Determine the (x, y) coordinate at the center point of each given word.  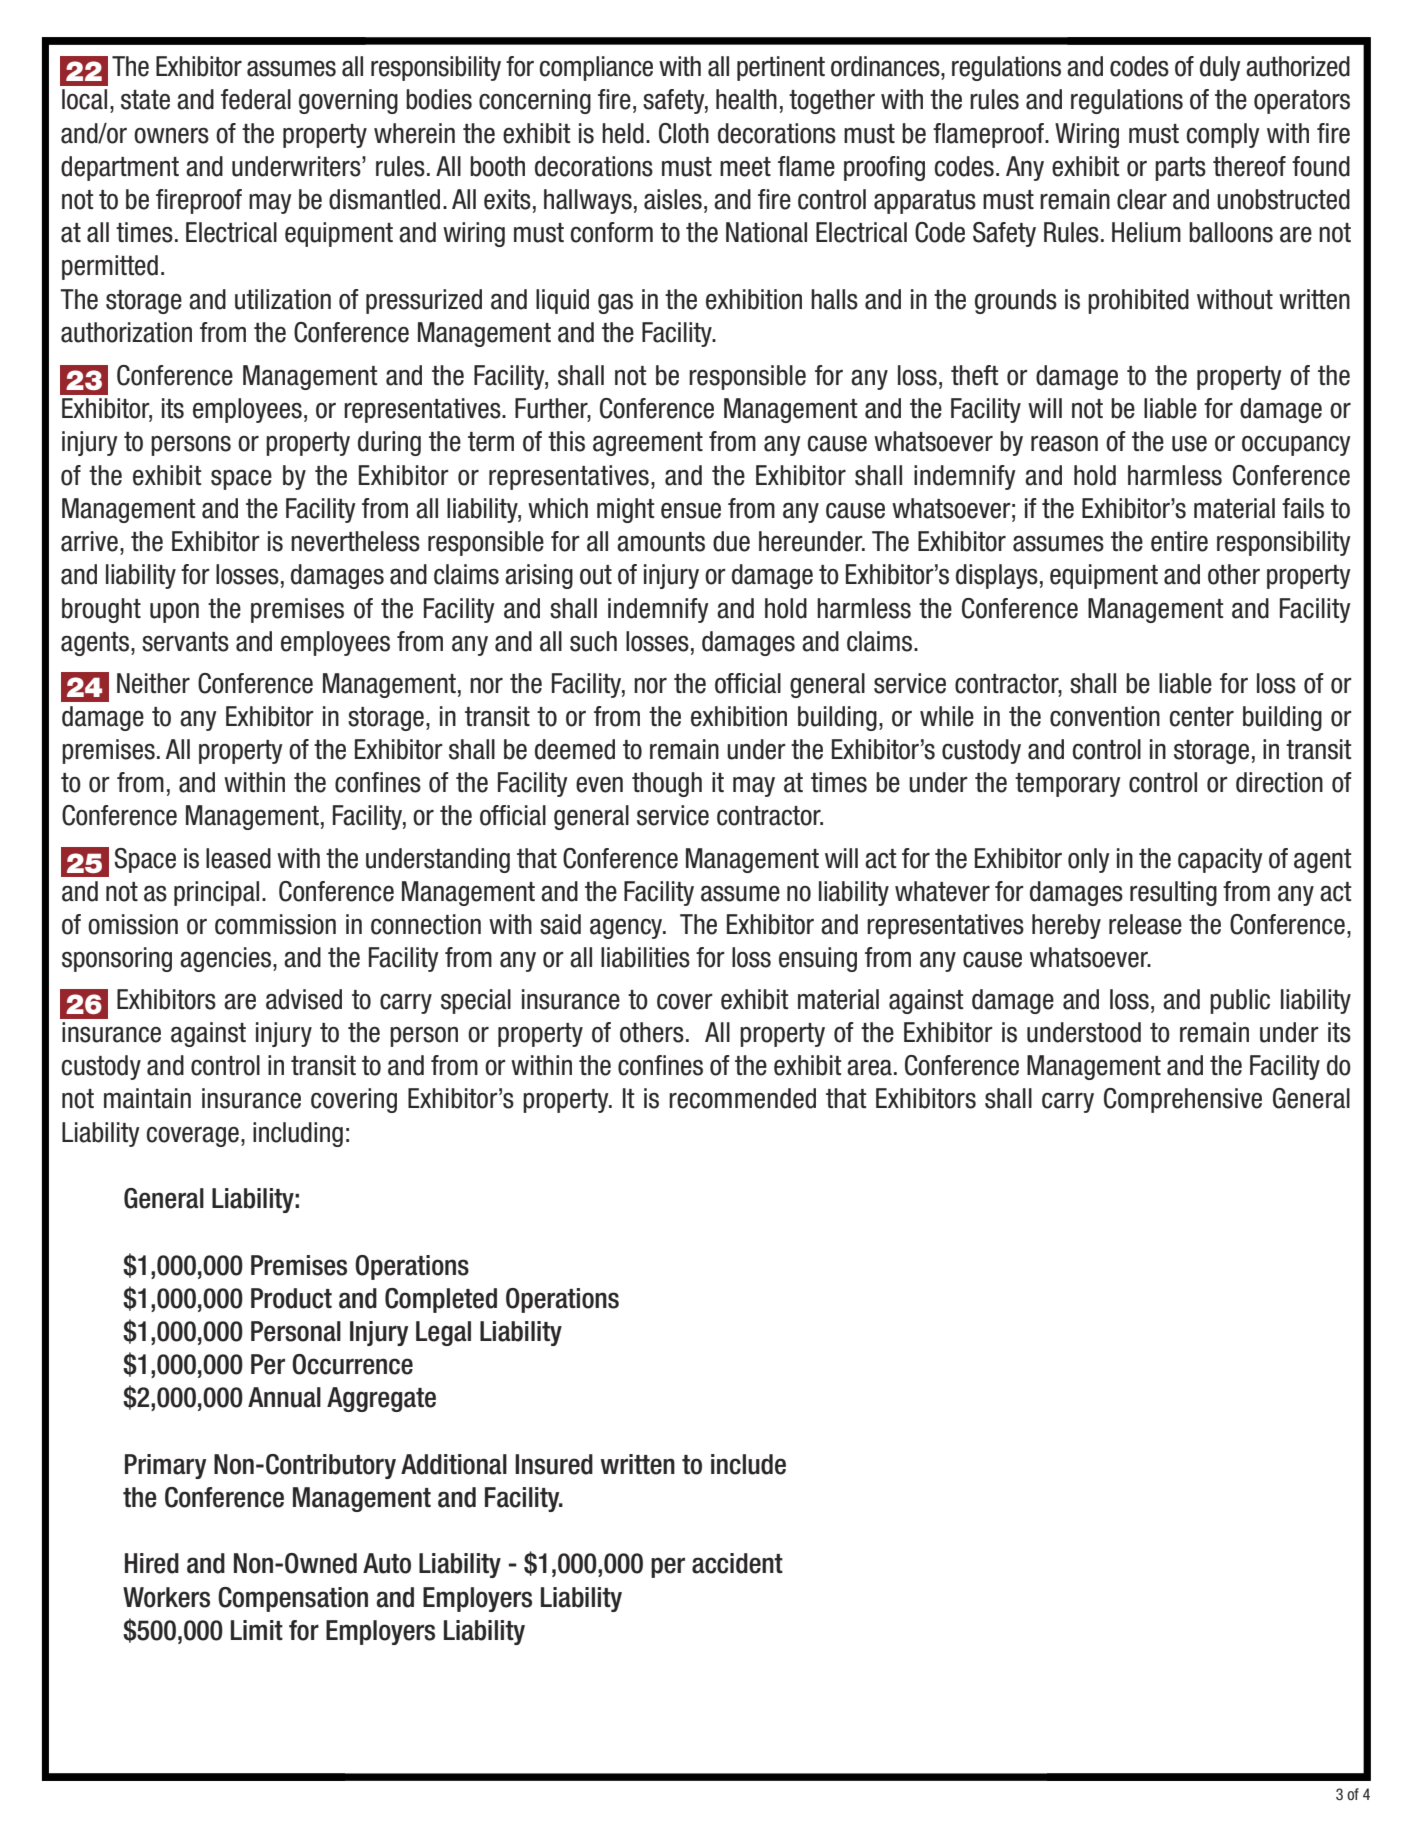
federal (256, 99)
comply (1223, 135)
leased (238, 858)
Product (291, 1298)
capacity (1220, 860)
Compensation (293, 1599)
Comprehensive (1183, 1100)
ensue (691, 511)
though (667, 784)
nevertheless (355, 541)
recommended (742, 1098)
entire (1179, 541)
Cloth (684, 133)
